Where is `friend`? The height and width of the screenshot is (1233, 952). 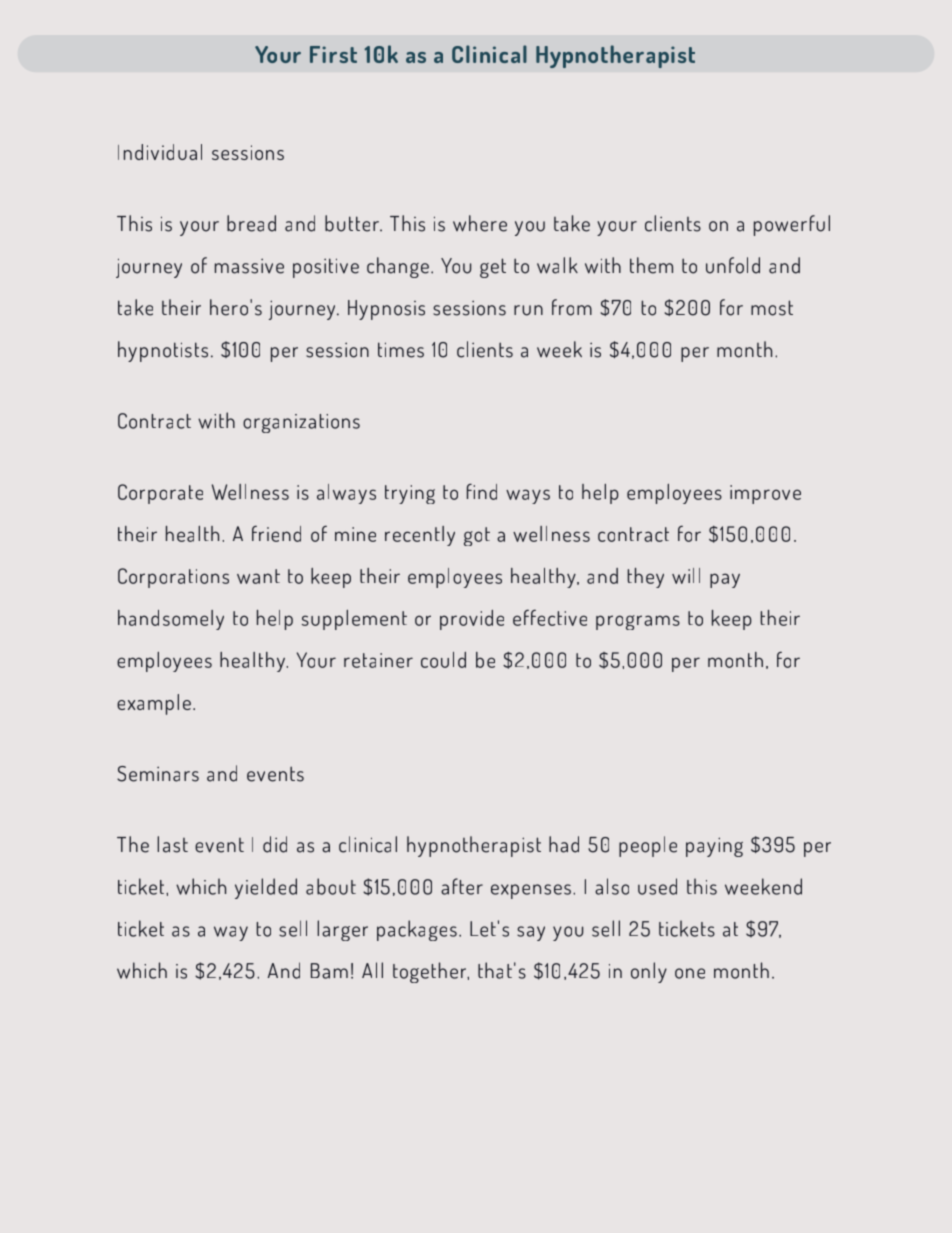
friend is located at coordinates (276, 533).
